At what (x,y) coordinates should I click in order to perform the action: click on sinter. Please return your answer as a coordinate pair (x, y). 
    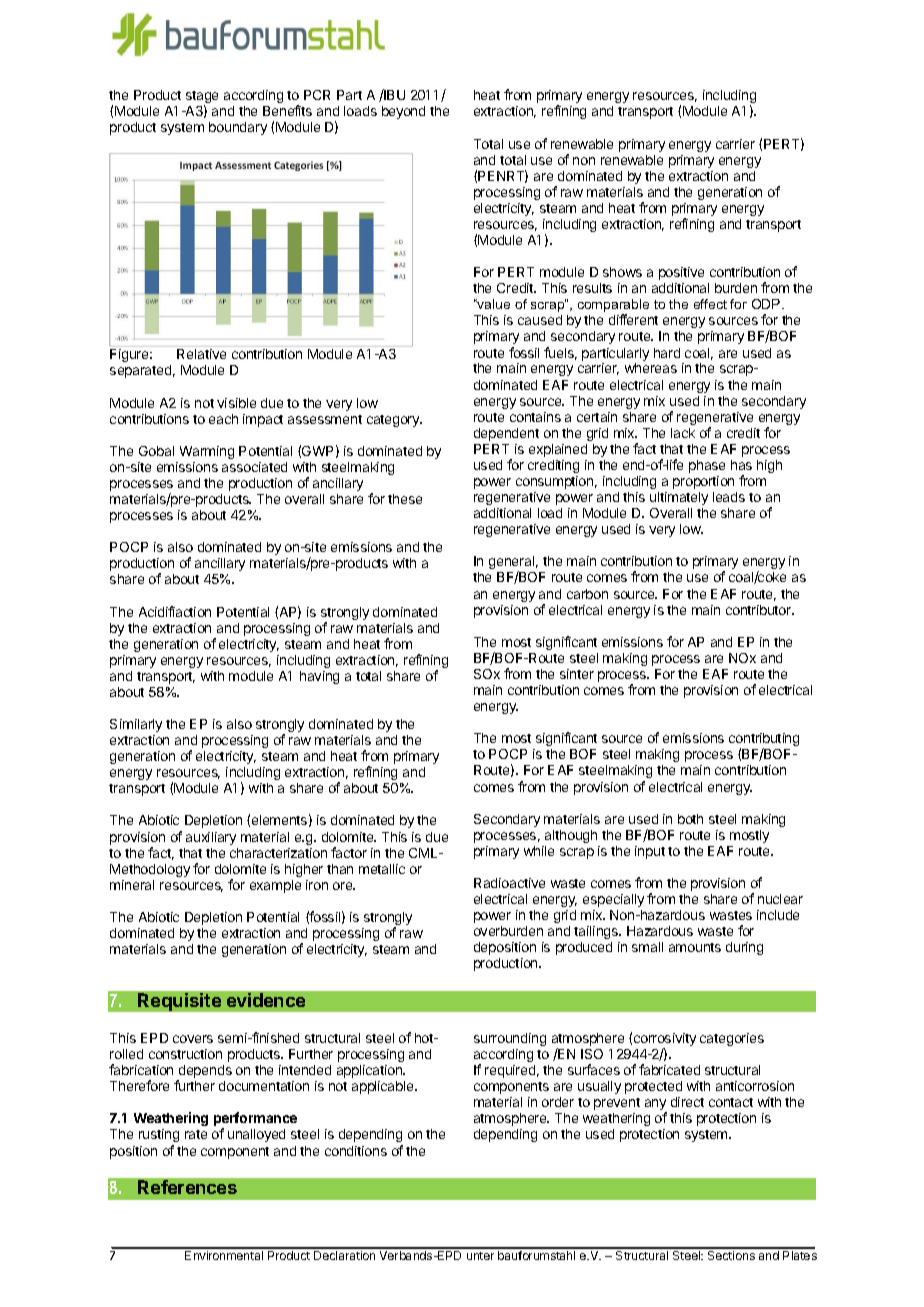
    Looking at the image, I should click on (577, 674).
